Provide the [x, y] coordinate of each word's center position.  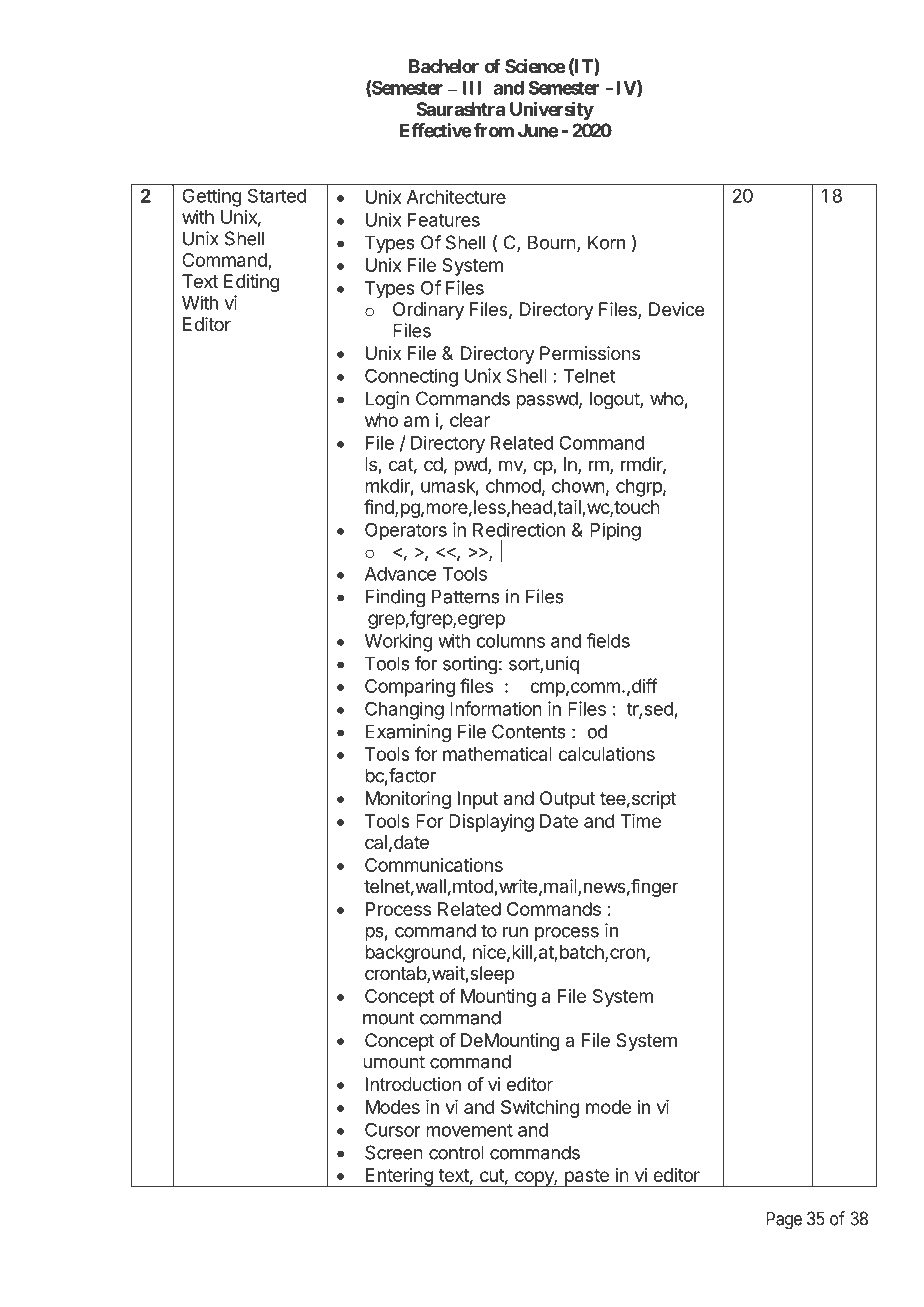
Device [676, 309]
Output [567, 800]
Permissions [590, 353]
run [515, 932]
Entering [399, 1177]
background [414, 954]
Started [277, 196]
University [552, 110]
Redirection [519, 529]
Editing [252, 283]
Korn [606, 242]
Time [640, 821]
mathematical [497, 754]
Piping [615, 531]
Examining [408, 733]
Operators [406, 531]
